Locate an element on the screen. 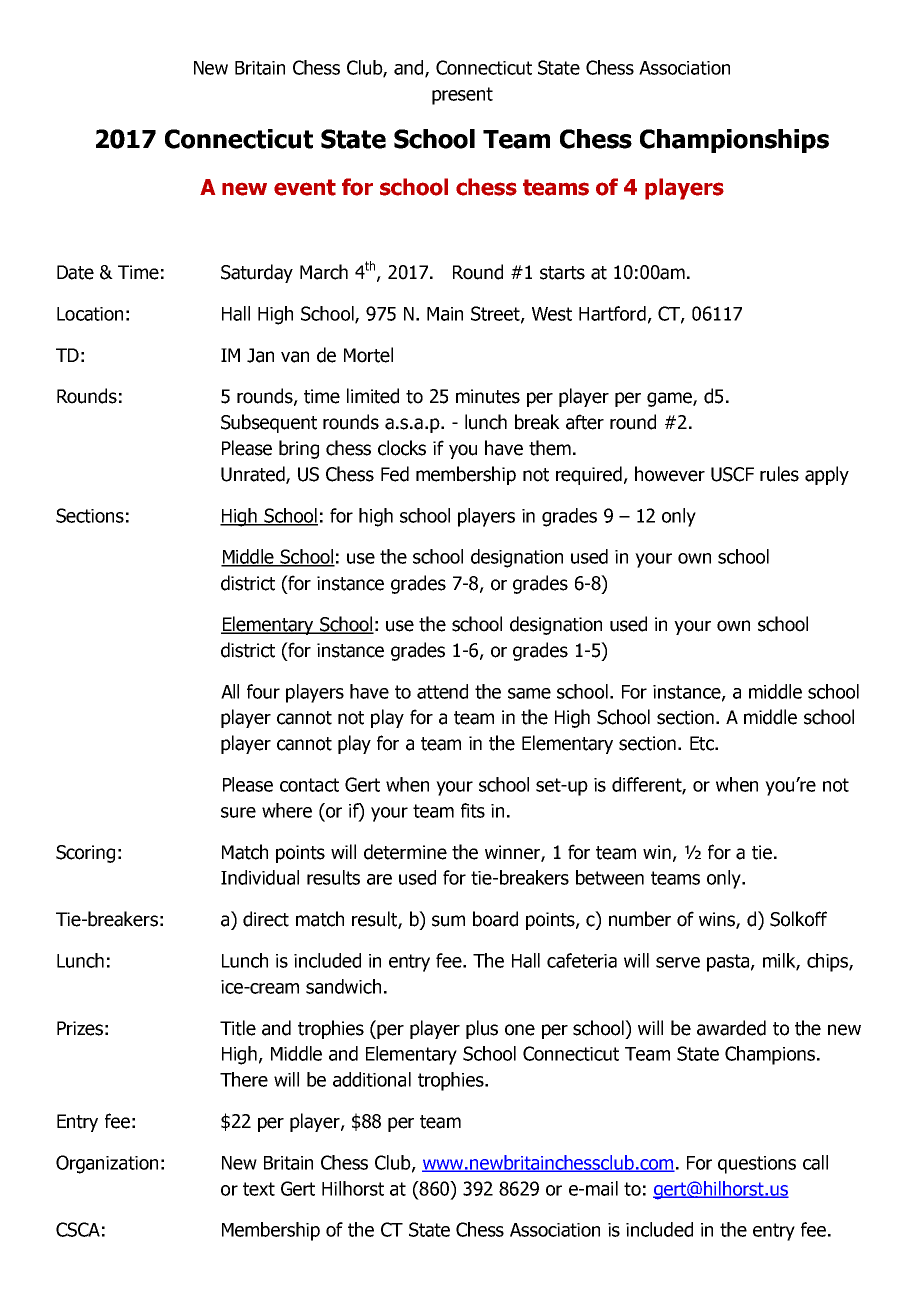  Organization is located at coordinates (107, 1164).
